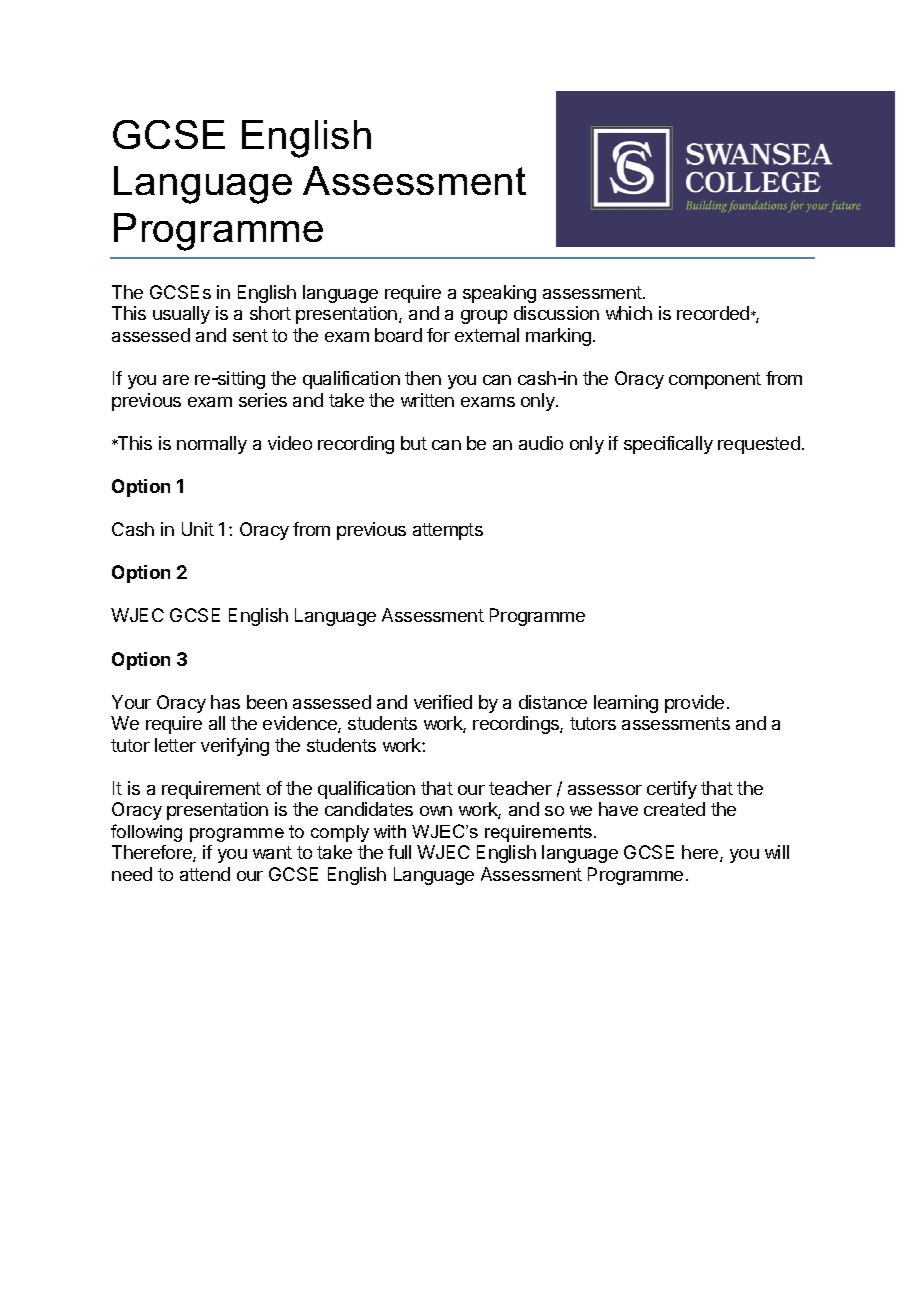 This screenshot has height=1308, width=924. I want to click on which, so click(629, 313).
